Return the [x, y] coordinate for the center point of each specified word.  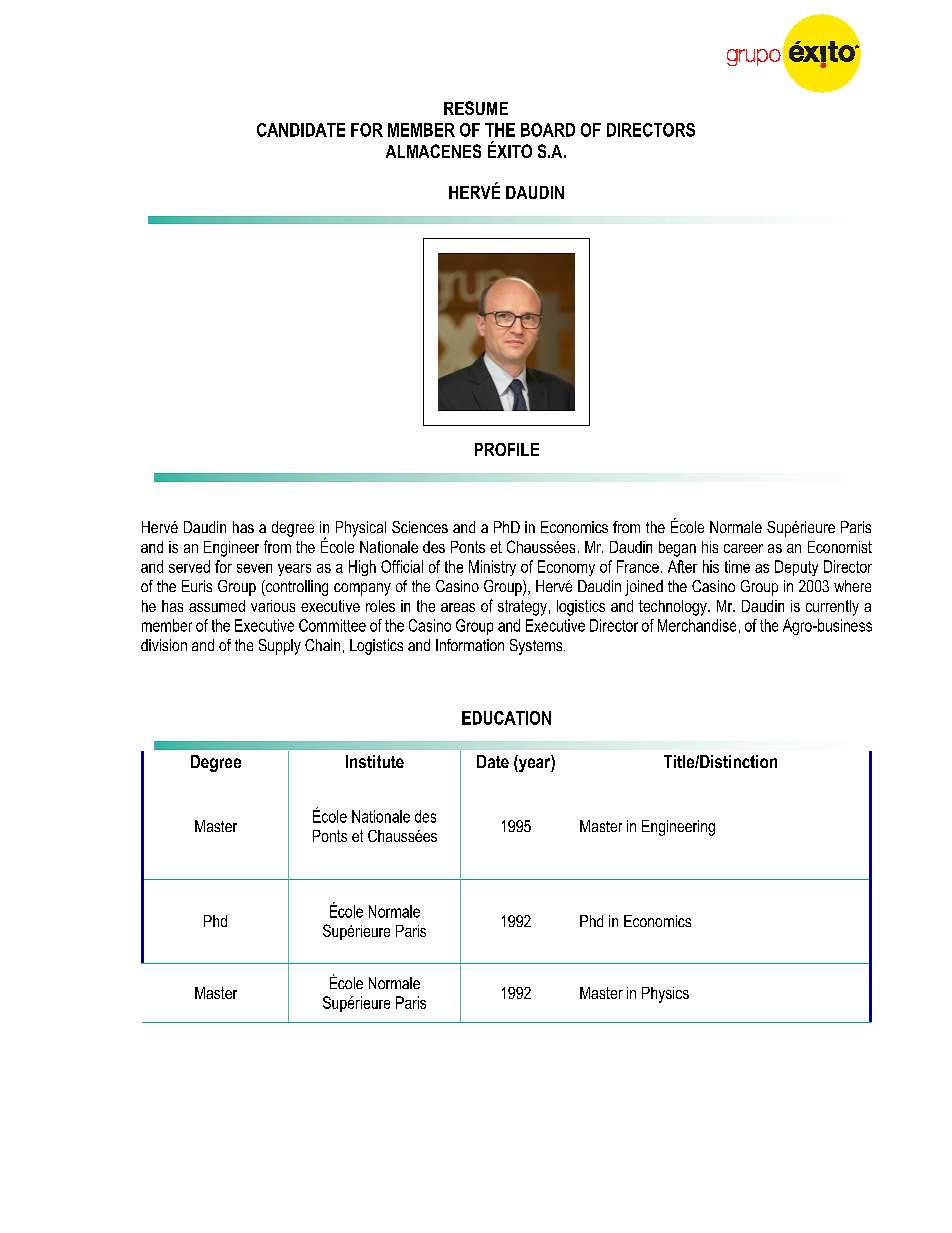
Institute [375, 761]
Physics [665, 995]
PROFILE [507, 449]
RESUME [476, 108]
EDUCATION [506, 718]
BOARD [548, 130]
